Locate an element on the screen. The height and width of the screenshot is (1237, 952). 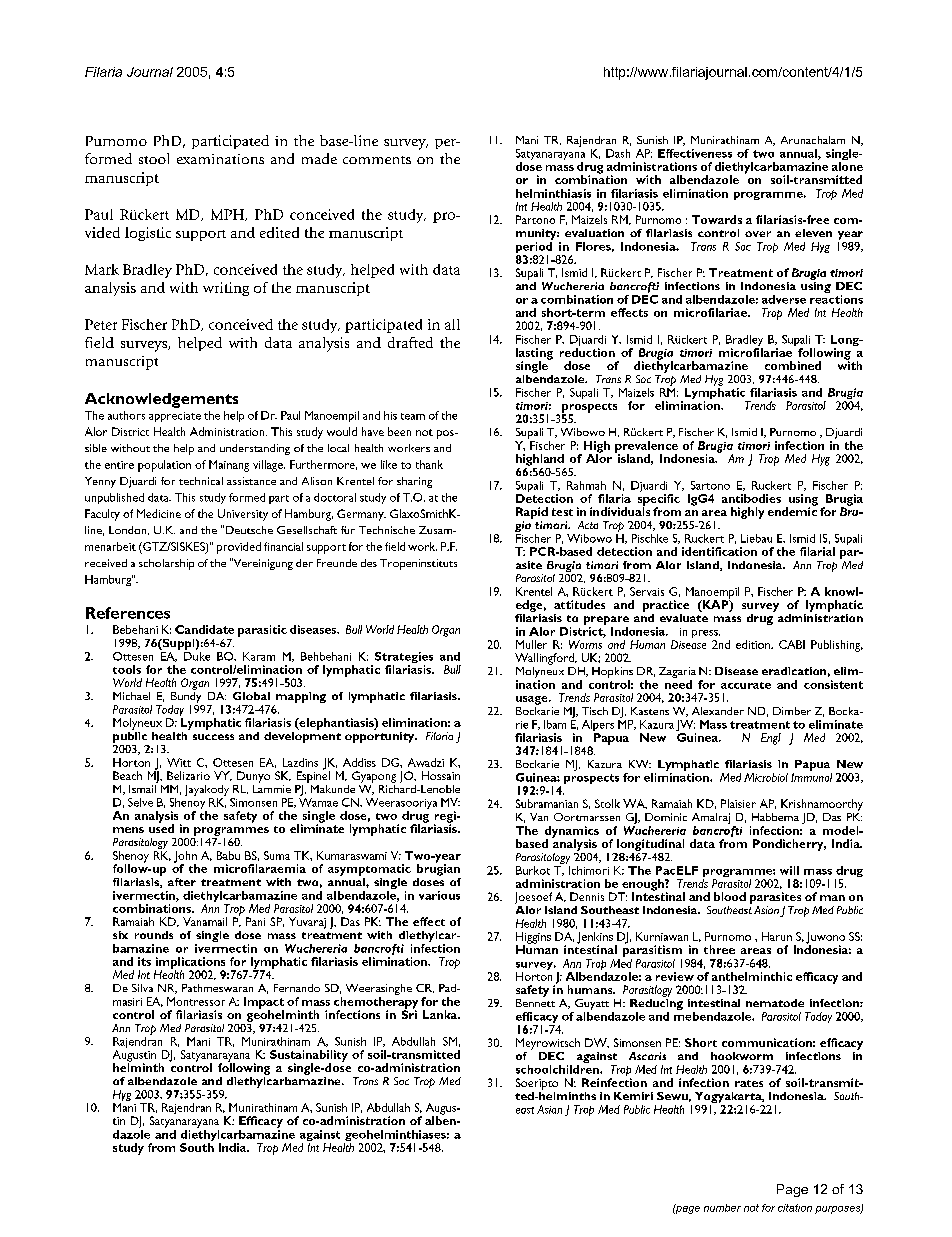
Muller is located at coordinates (531, 644).
